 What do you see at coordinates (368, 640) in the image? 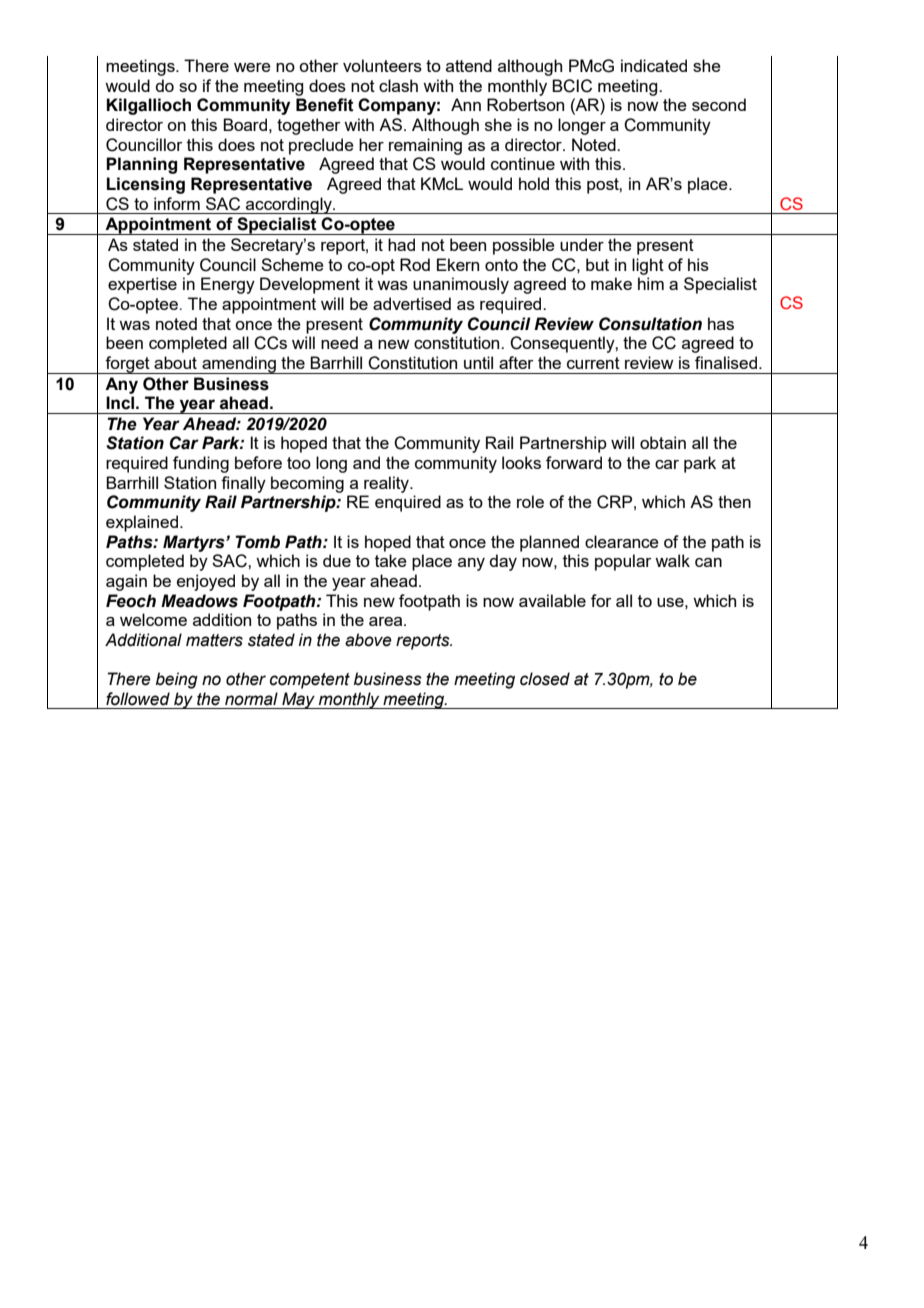
I see `above` at bounding box center [368, 640].
